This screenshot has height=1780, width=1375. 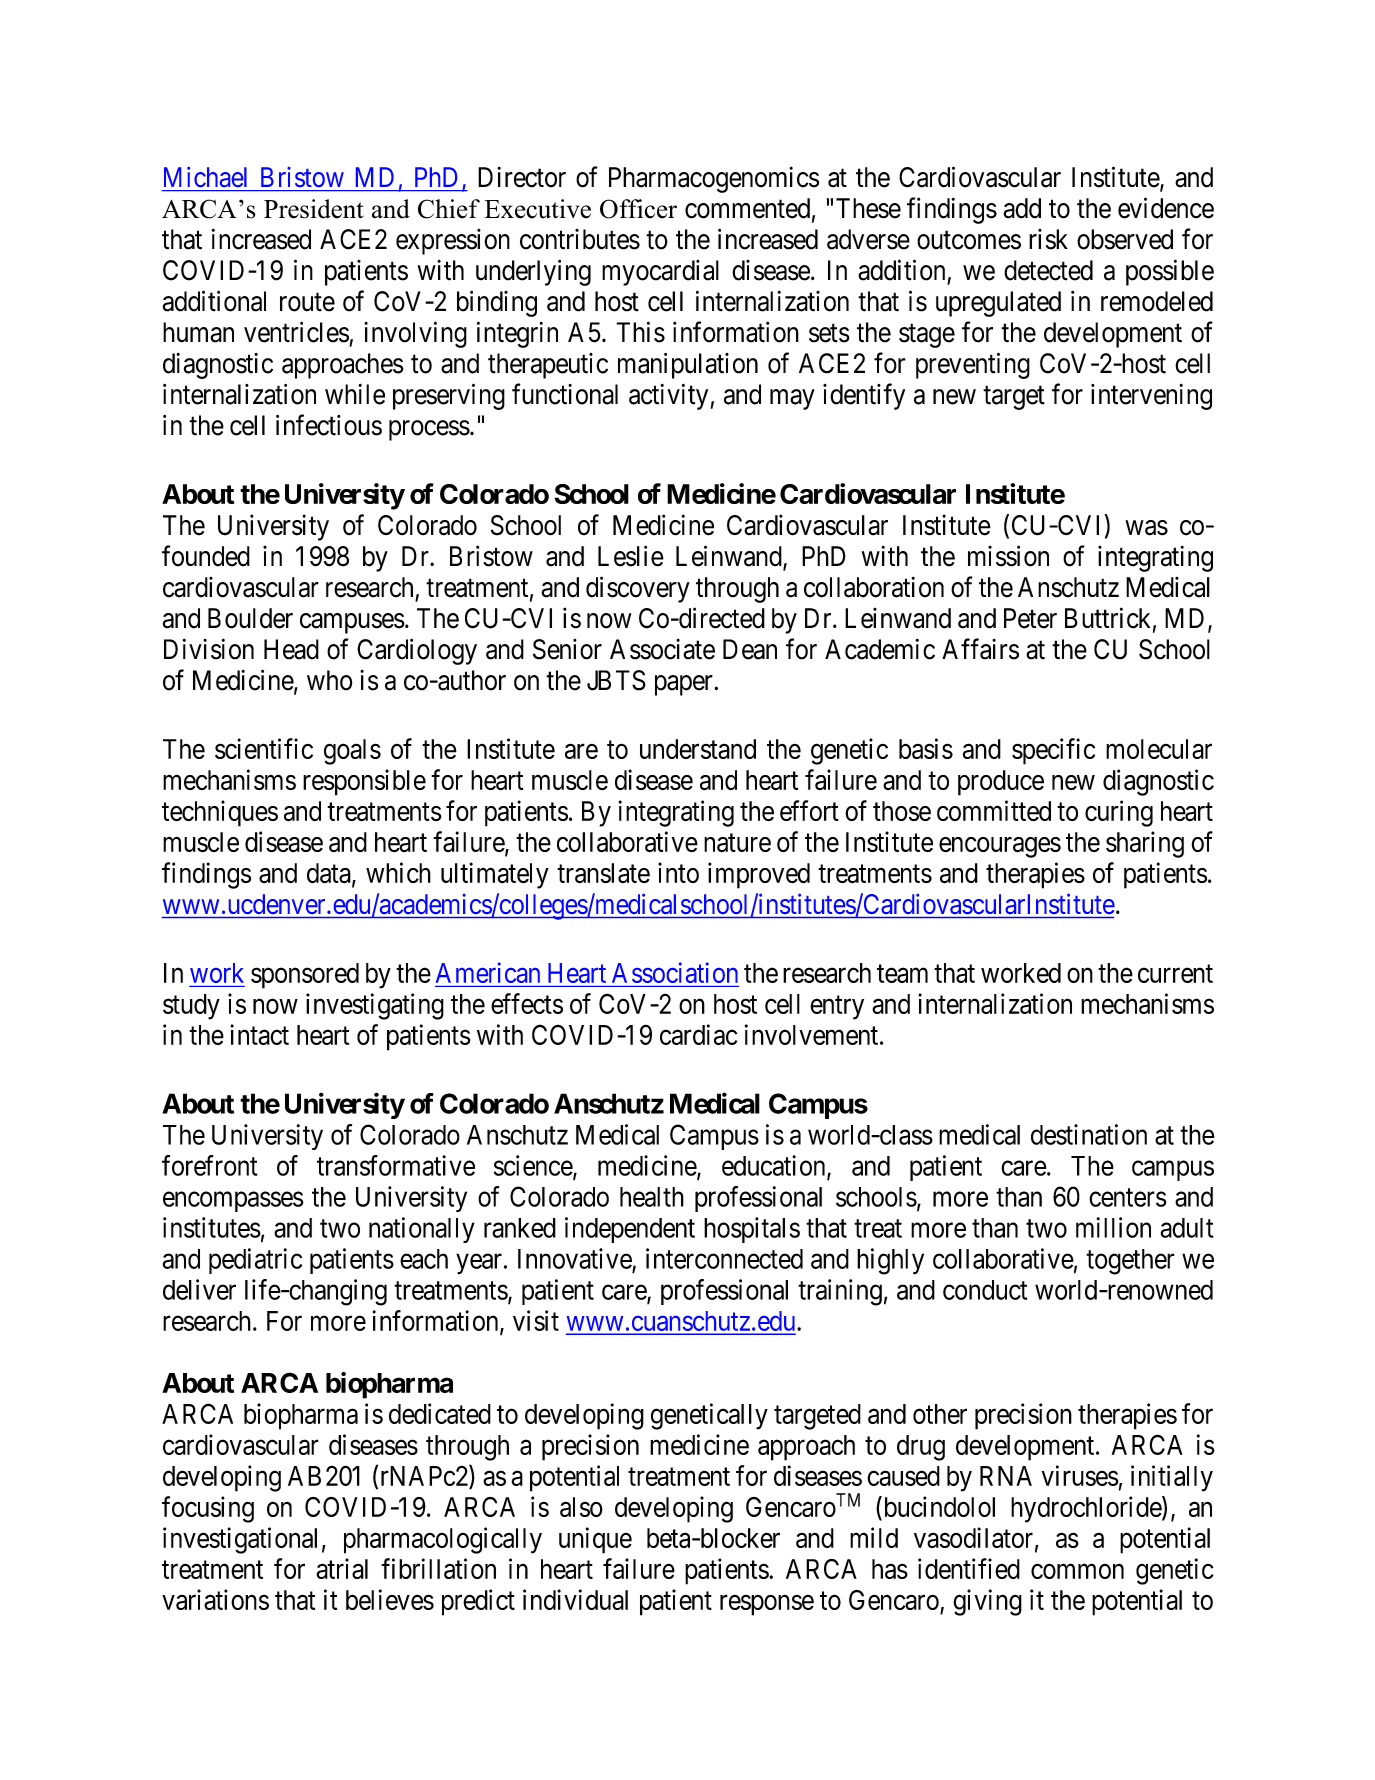 I want to click on common, so click(x=1077, y=1571).
